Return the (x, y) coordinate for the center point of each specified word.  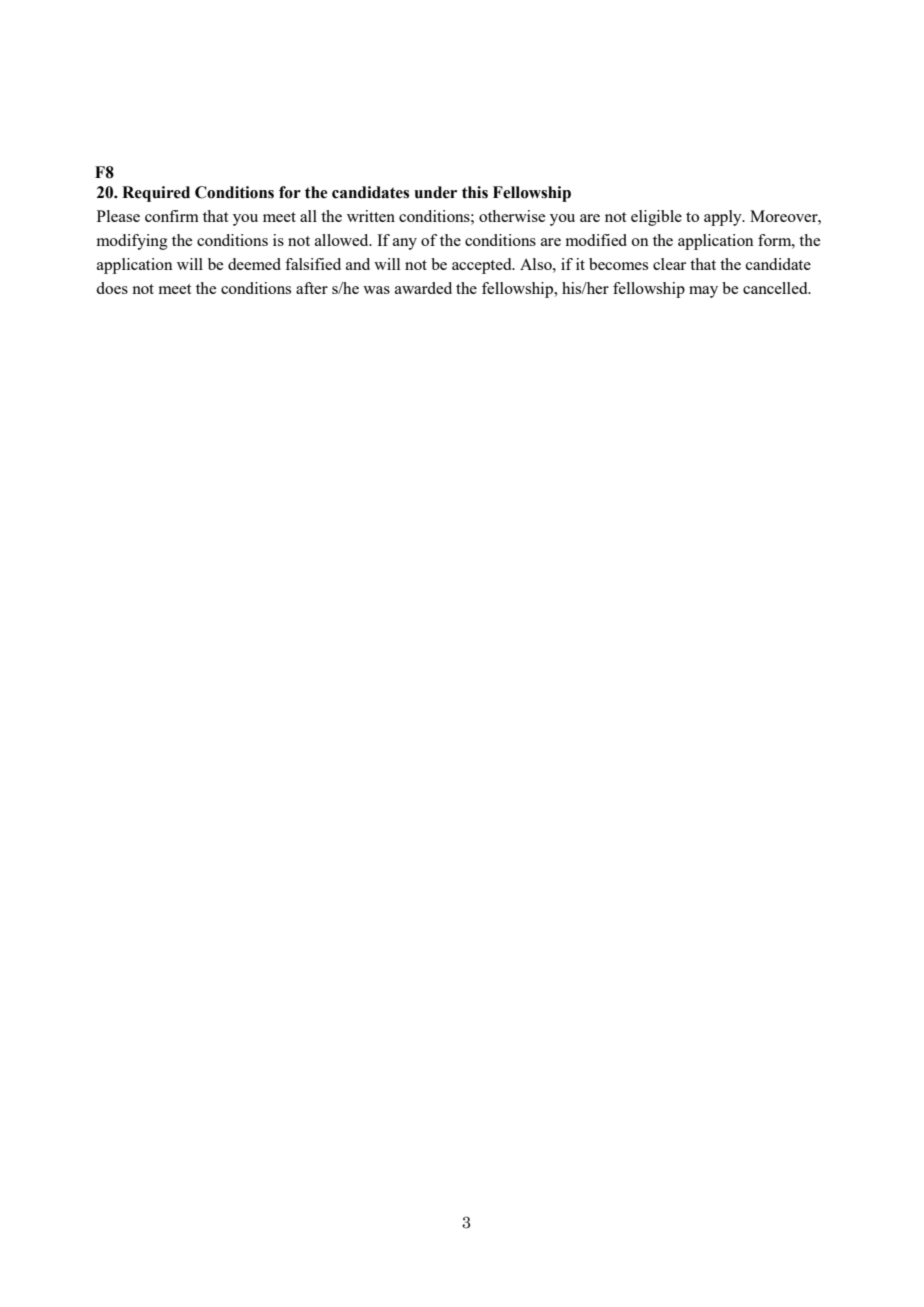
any (405, 244)
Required (156, 194)
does (112, 288)
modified (596, 240)
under (435, 192)
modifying (132, 242)
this (475, 192)
